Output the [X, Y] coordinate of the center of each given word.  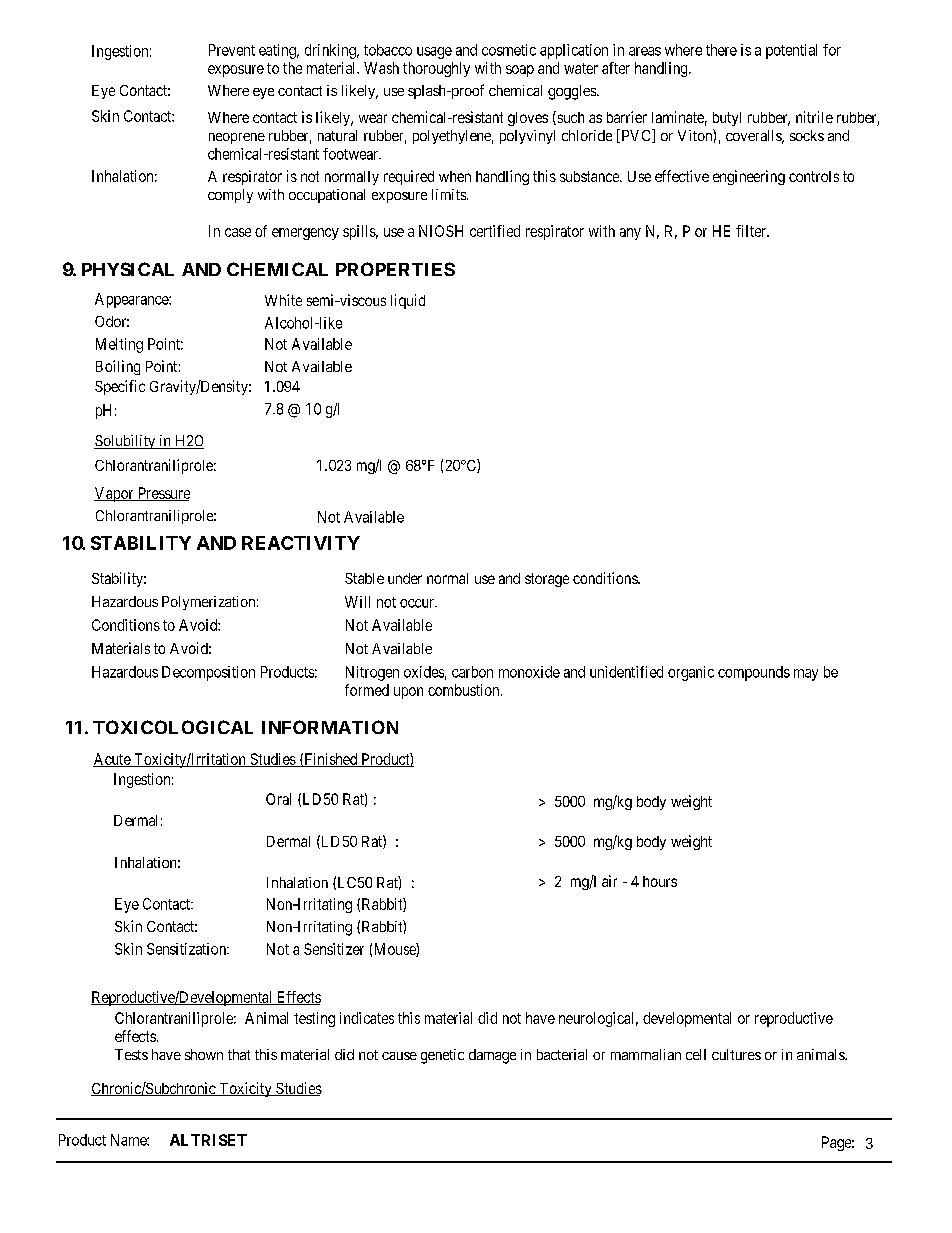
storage [547, 580]
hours [660, 881]
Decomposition [208, 673]
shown [204, 1054]
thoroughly [436, 69]
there [721, 50]
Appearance [132, 300]
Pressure [162, 494]
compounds [754, 673]
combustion [465, 690]
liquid [408, 301]
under [405, 578]
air [609, 881]
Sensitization [187, 949]
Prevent [232, 50]
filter [752, 231]
